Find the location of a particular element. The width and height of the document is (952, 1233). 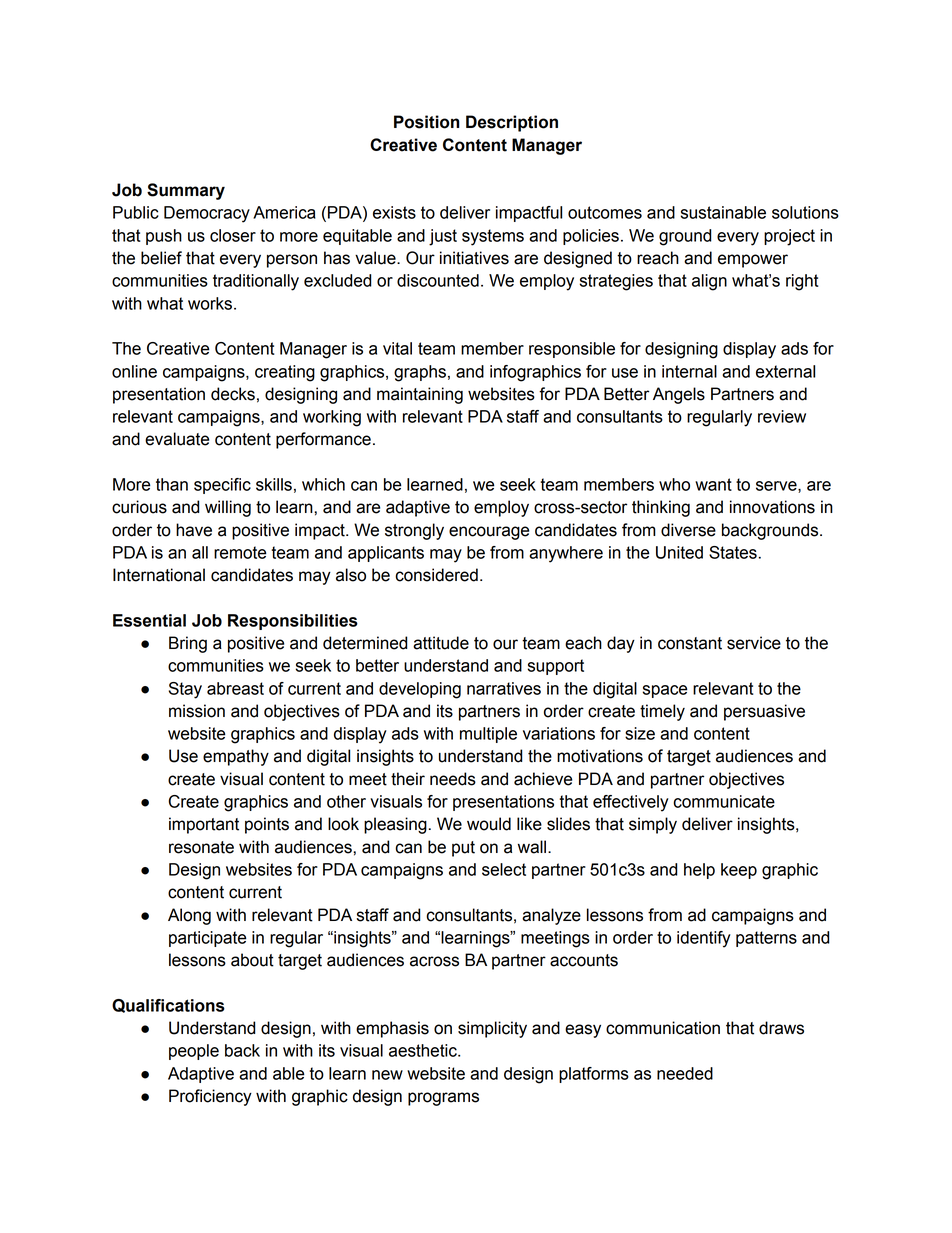

Summary is located at coordinates (186, 191).
